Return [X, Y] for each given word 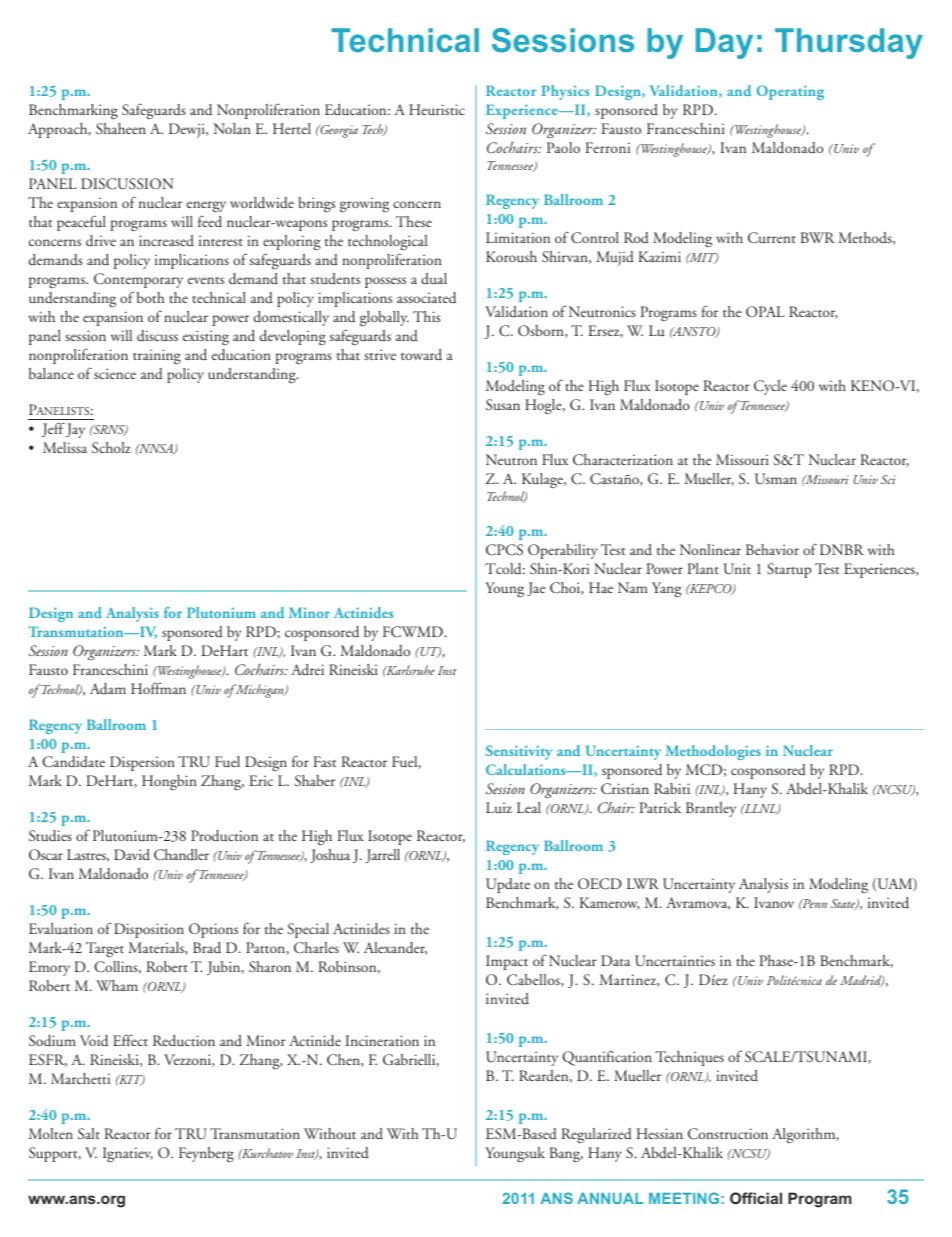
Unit [737, 568]
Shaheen [121, 128]
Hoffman [158, 688]
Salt [89, 1133]
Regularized [596, 1135]
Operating [790, 92]
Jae [536, 589]
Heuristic [437, 110]
